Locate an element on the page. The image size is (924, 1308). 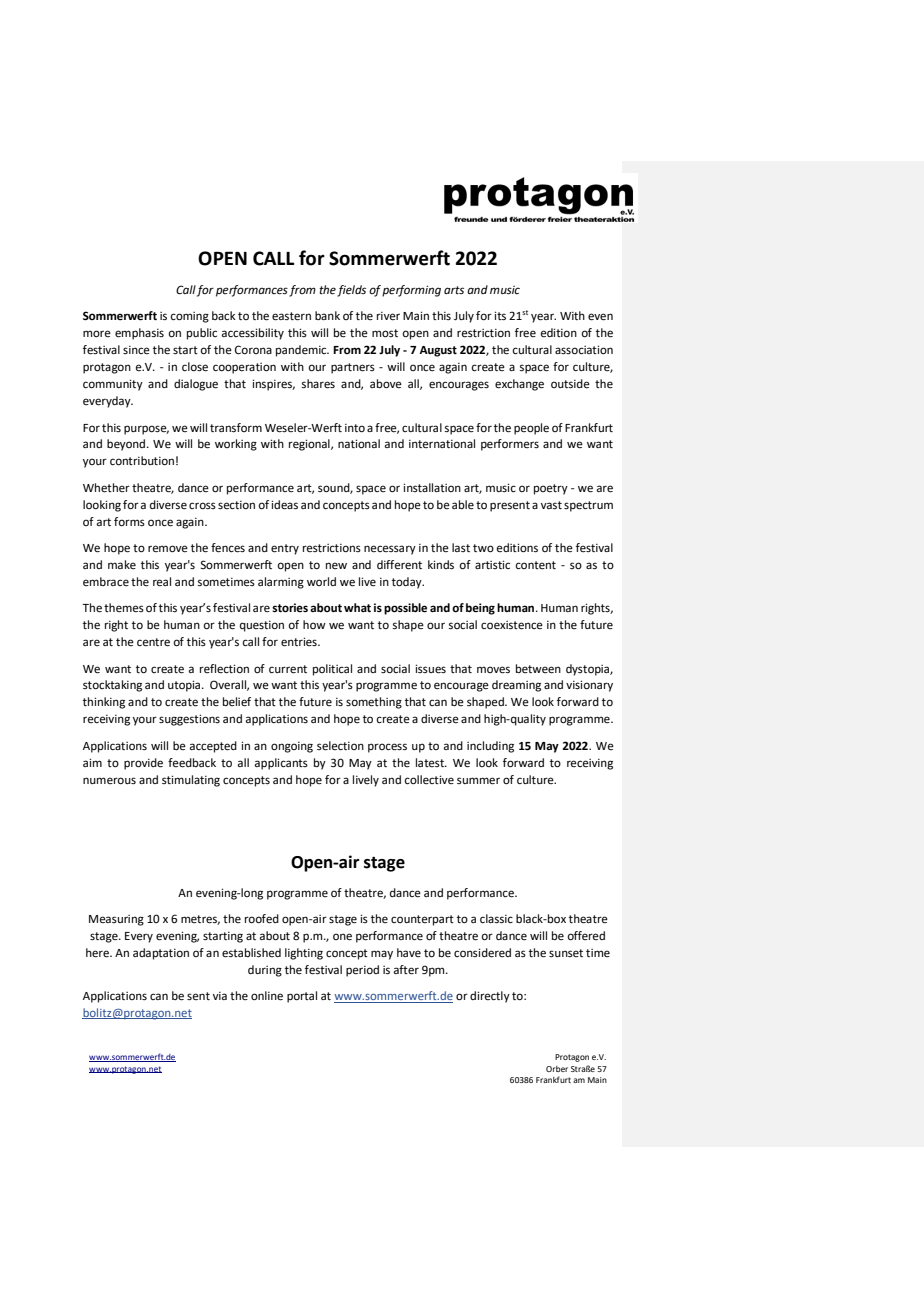
bank is located at coordinates (327, 315).
